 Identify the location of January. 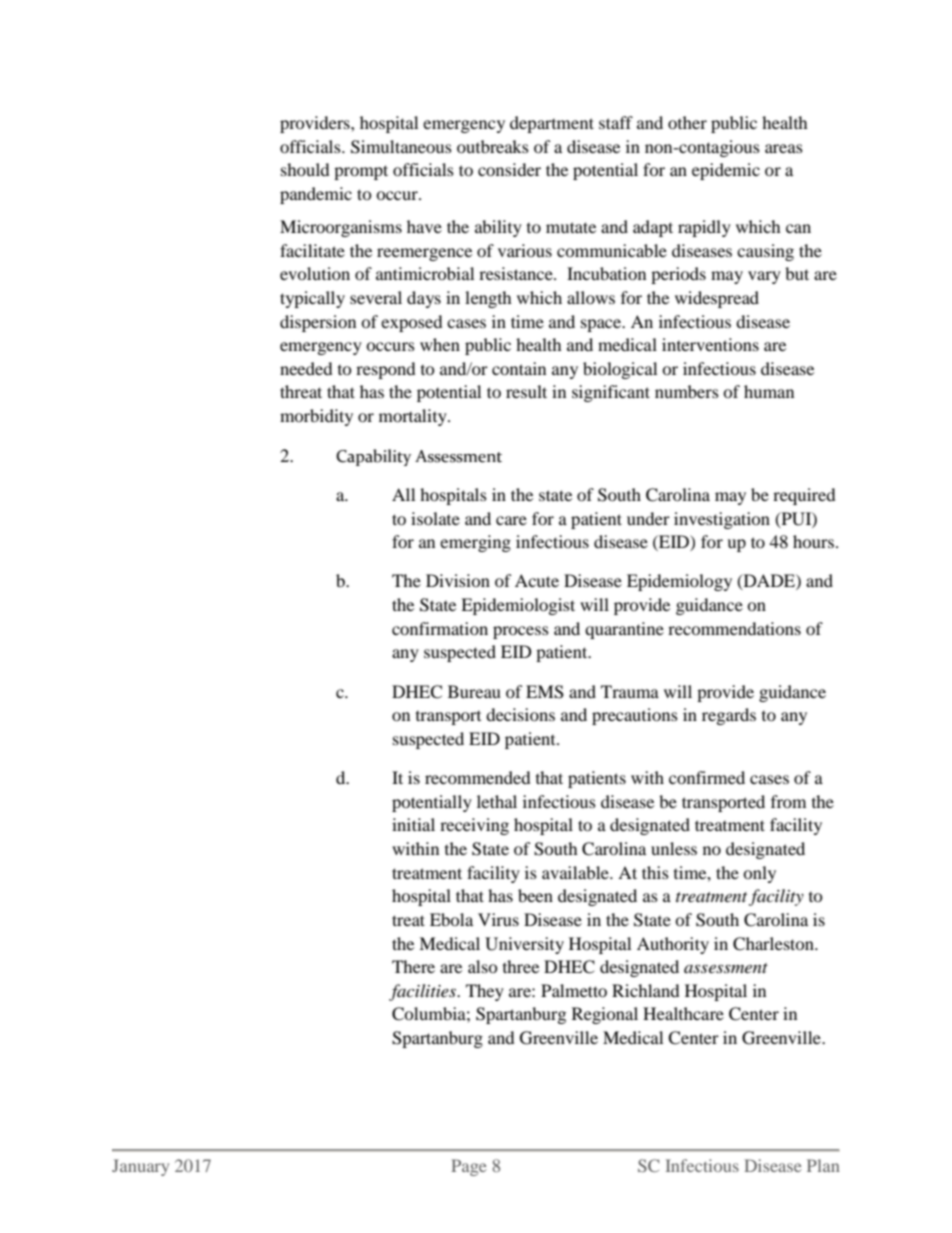
(140, 1167).
